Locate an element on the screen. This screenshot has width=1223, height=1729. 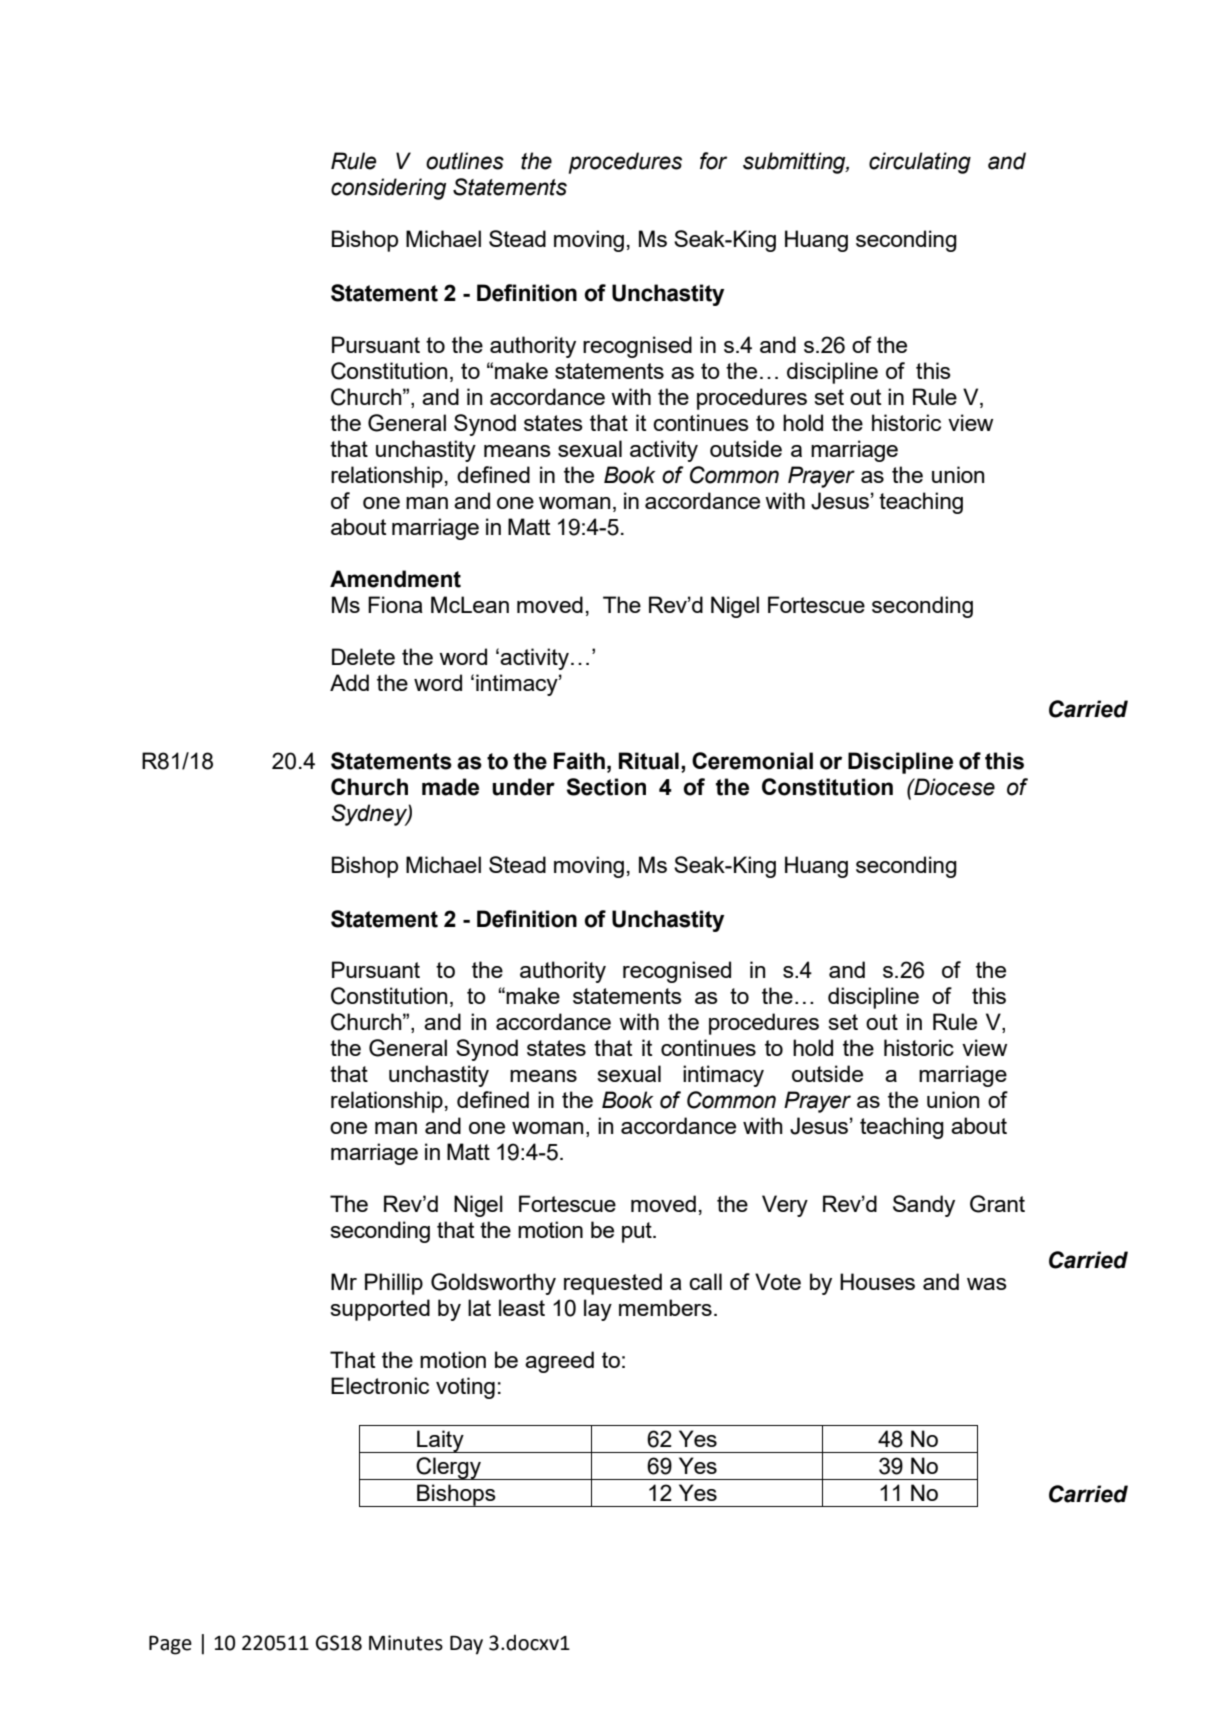
Page is located at coordinates (170, 1645).
